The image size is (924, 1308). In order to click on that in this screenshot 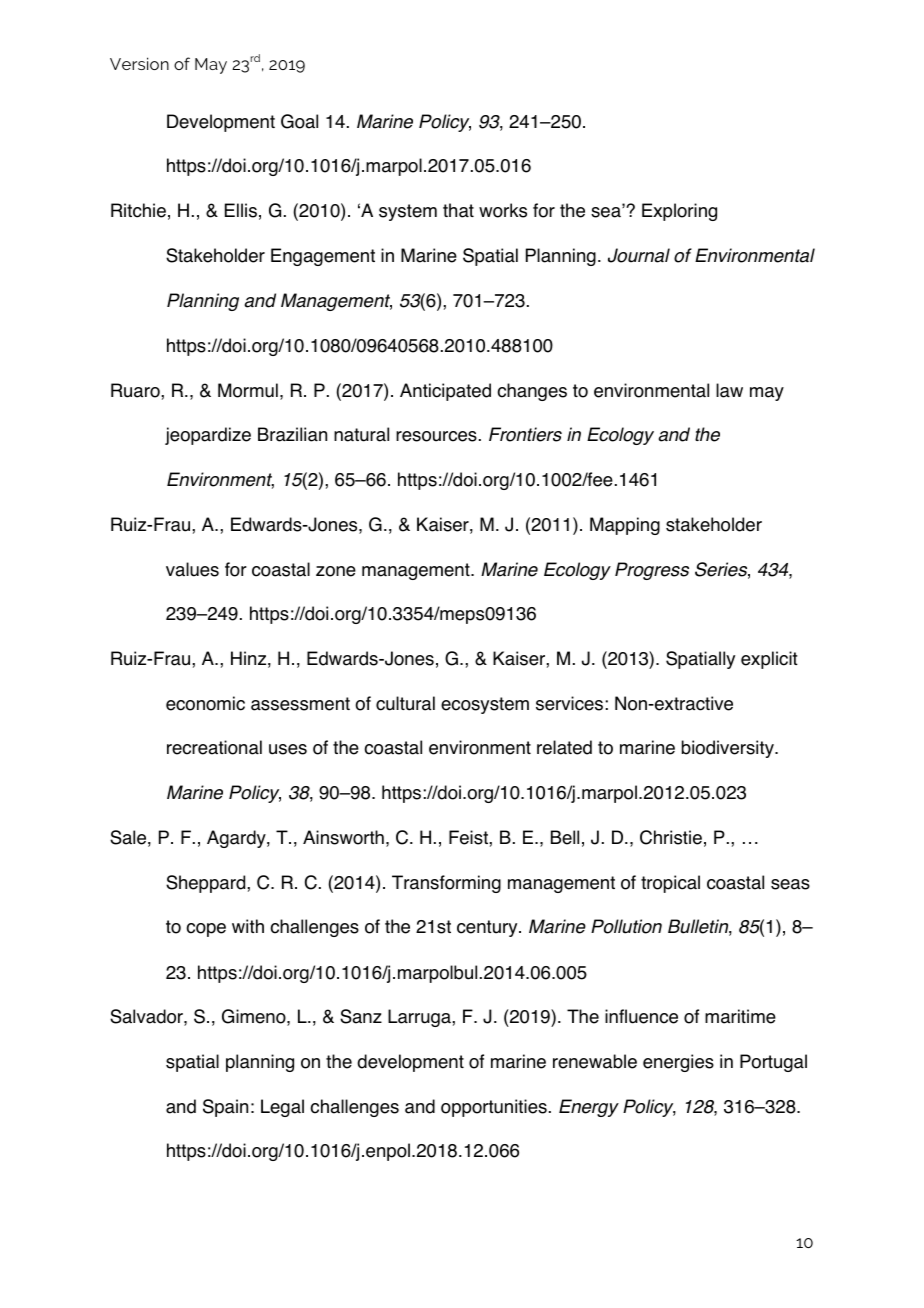, I will do `click(458, 210)`.
